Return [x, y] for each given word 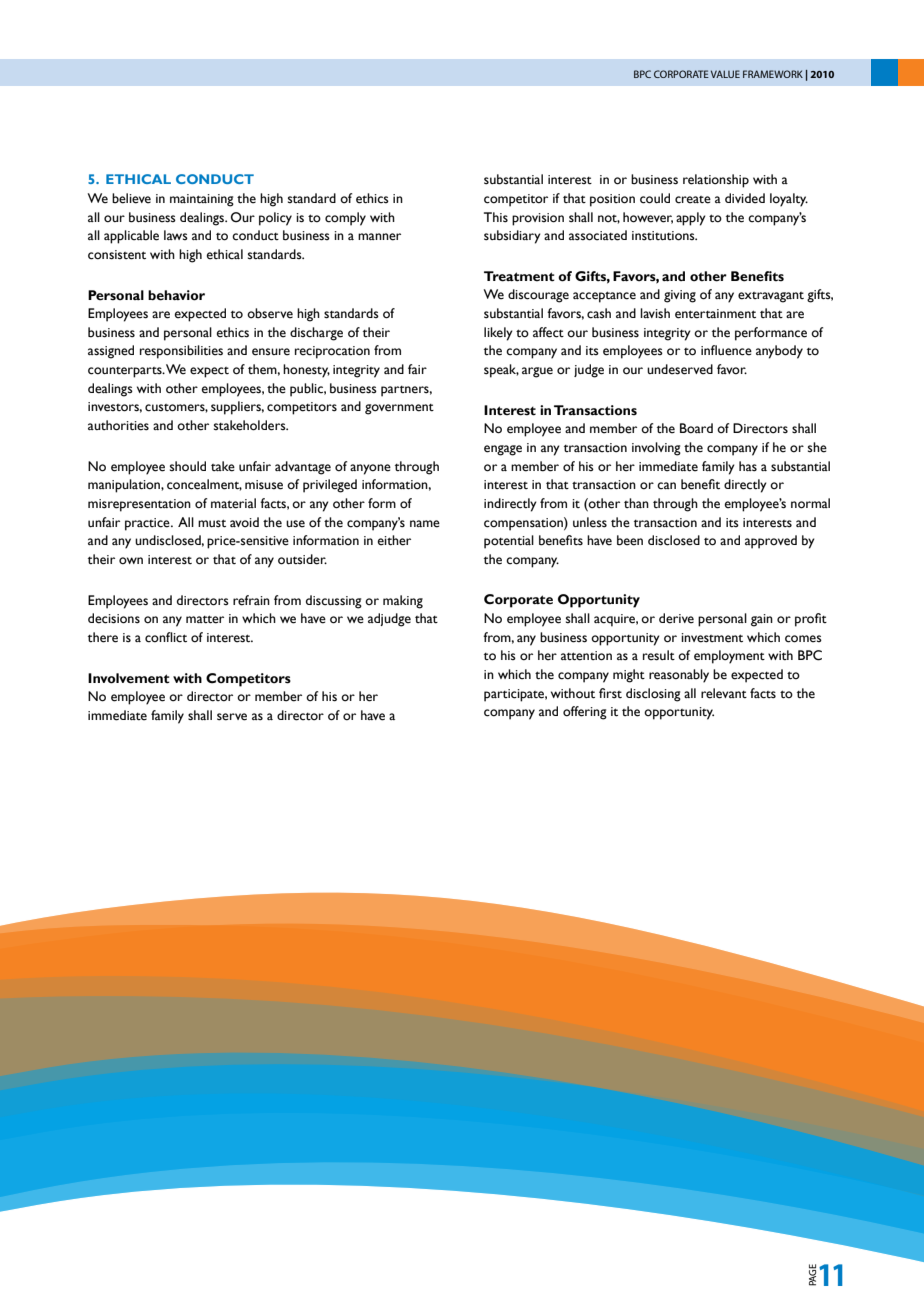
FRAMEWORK [773, 74]
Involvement [129, 678]
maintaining [202, 200]
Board [696, 428]
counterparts [126, 372]
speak [501, 371]
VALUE [725, 74]
